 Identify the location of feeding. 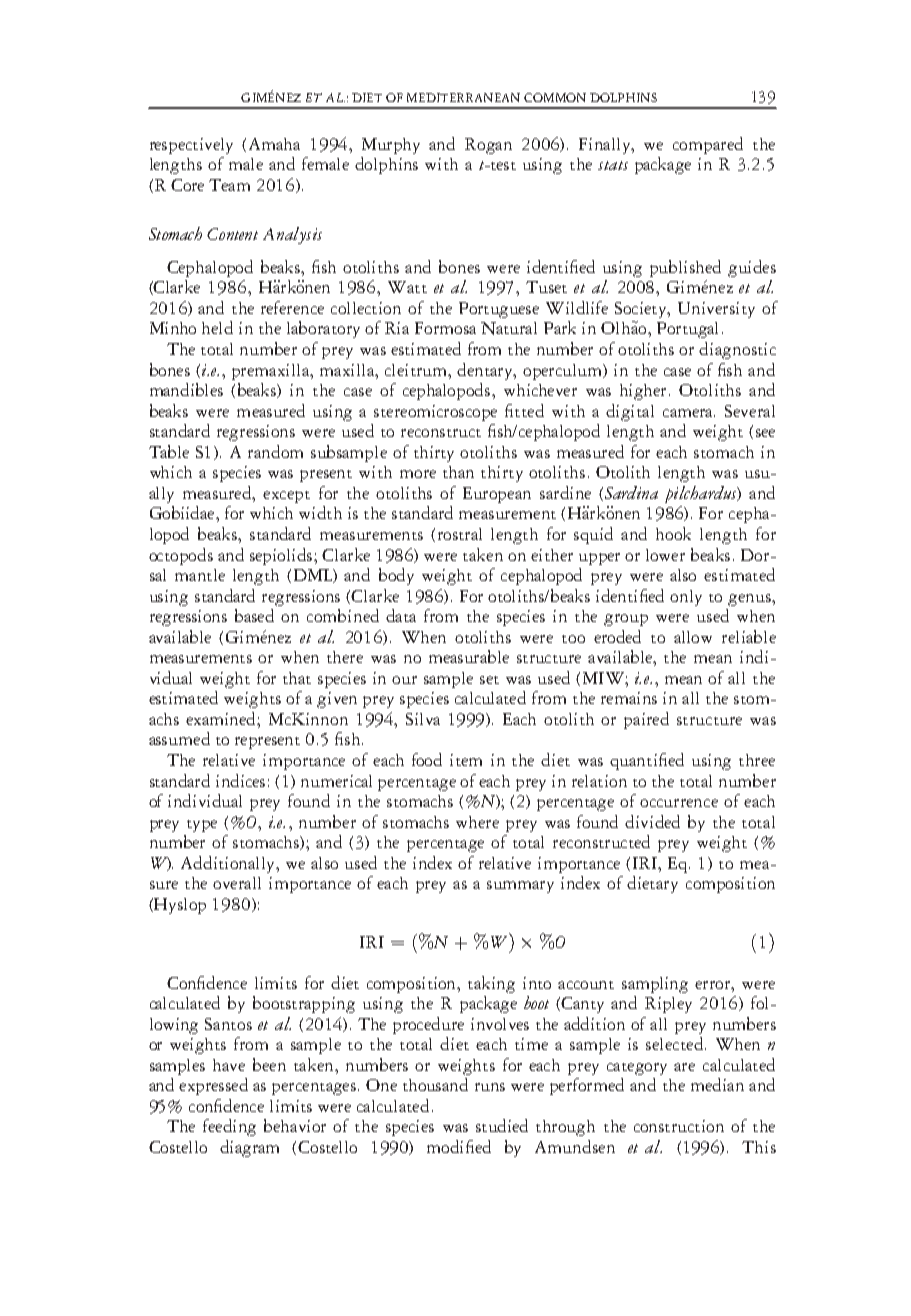
(229, 1127).
